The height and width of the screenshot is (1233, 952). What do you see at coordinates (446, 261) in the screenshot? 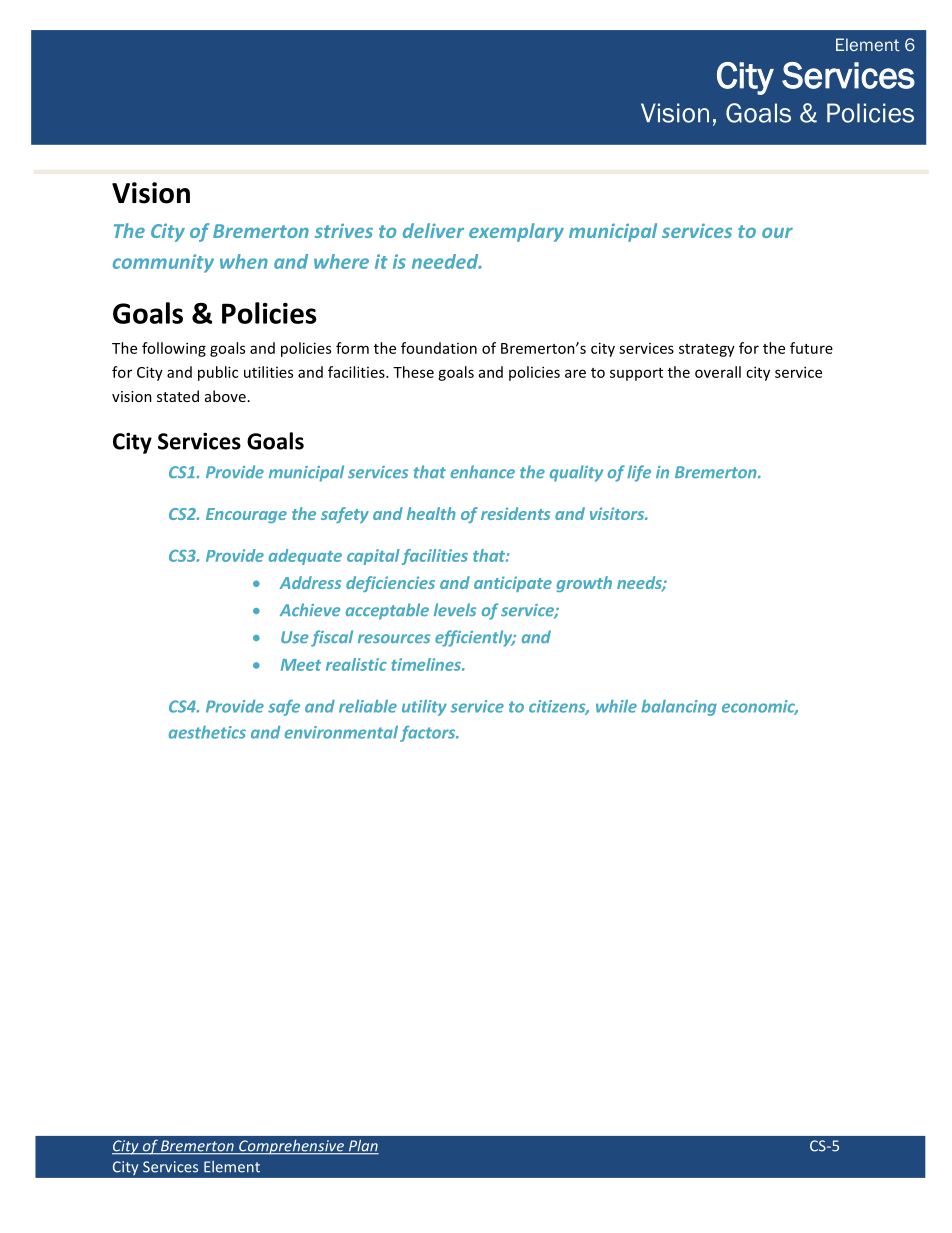
I see `needed` at bounding box center [446, 261].
